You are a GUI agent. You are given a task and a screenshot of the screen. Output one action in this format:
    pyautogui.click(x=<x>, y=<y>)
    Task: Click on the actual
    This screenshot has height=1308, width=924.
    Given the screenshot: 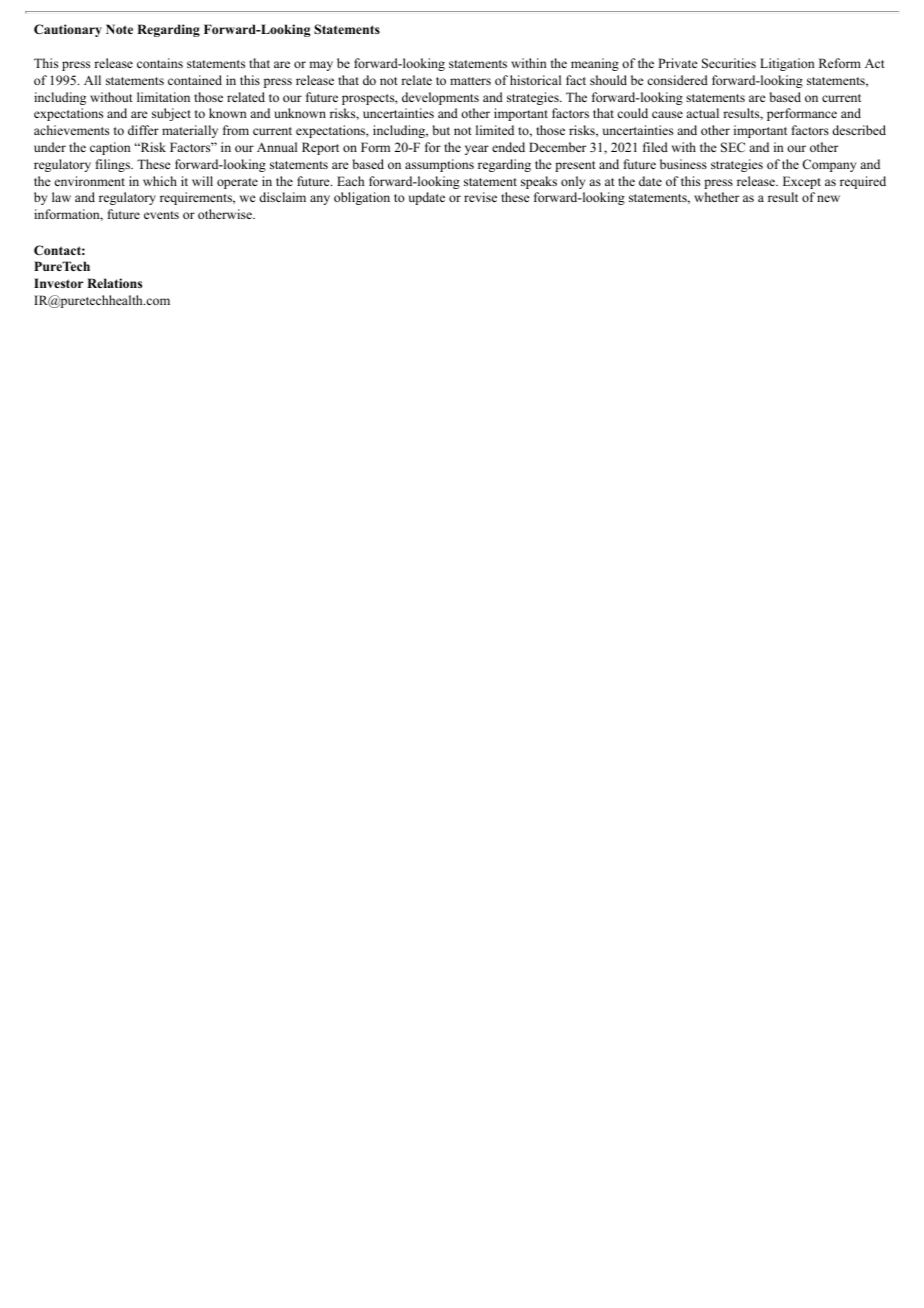 What is the action you would take?
    pyautogui.click(x=702, y=113)
